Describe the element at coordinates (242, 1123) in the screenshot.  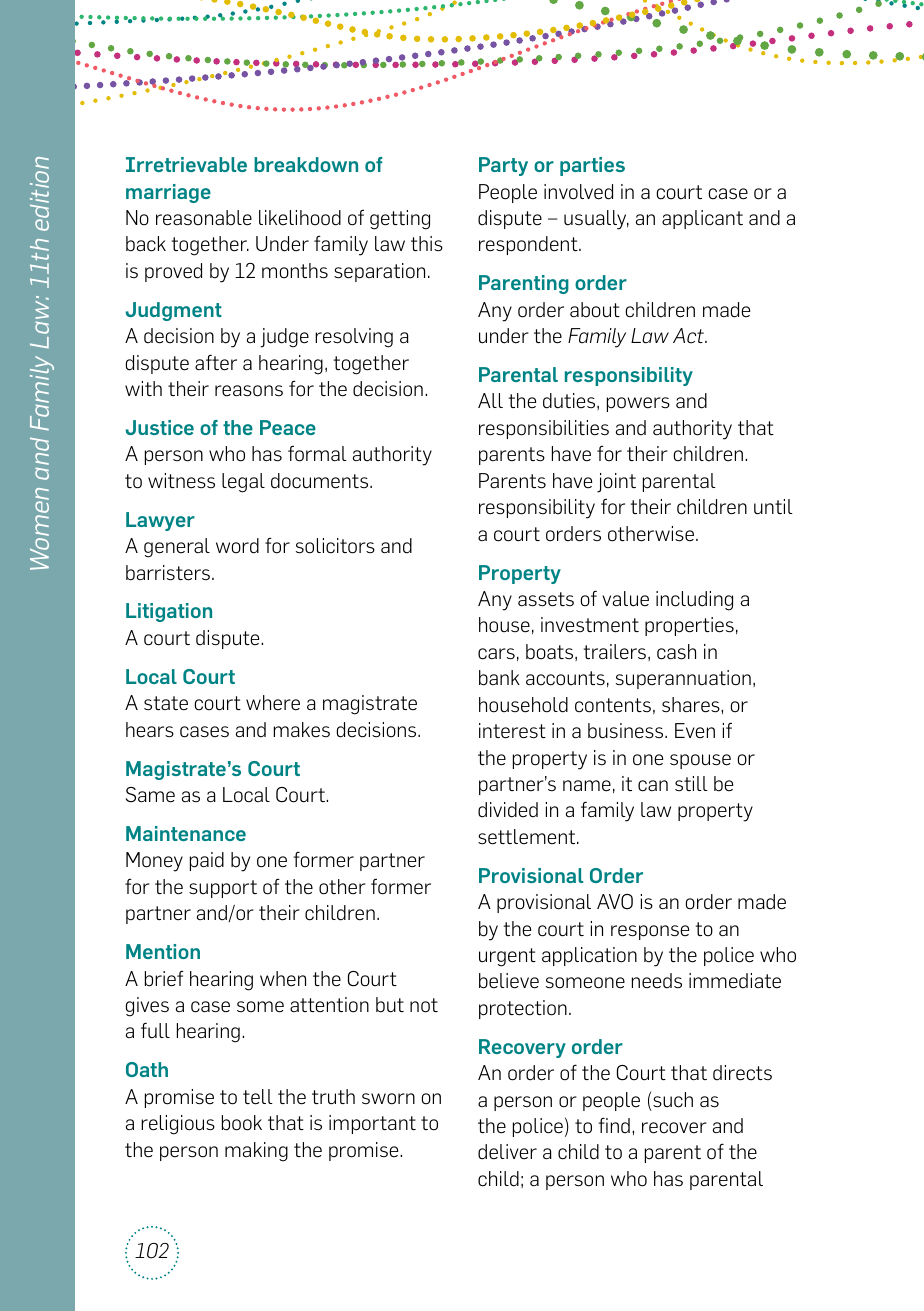
I see `book` at that location.
